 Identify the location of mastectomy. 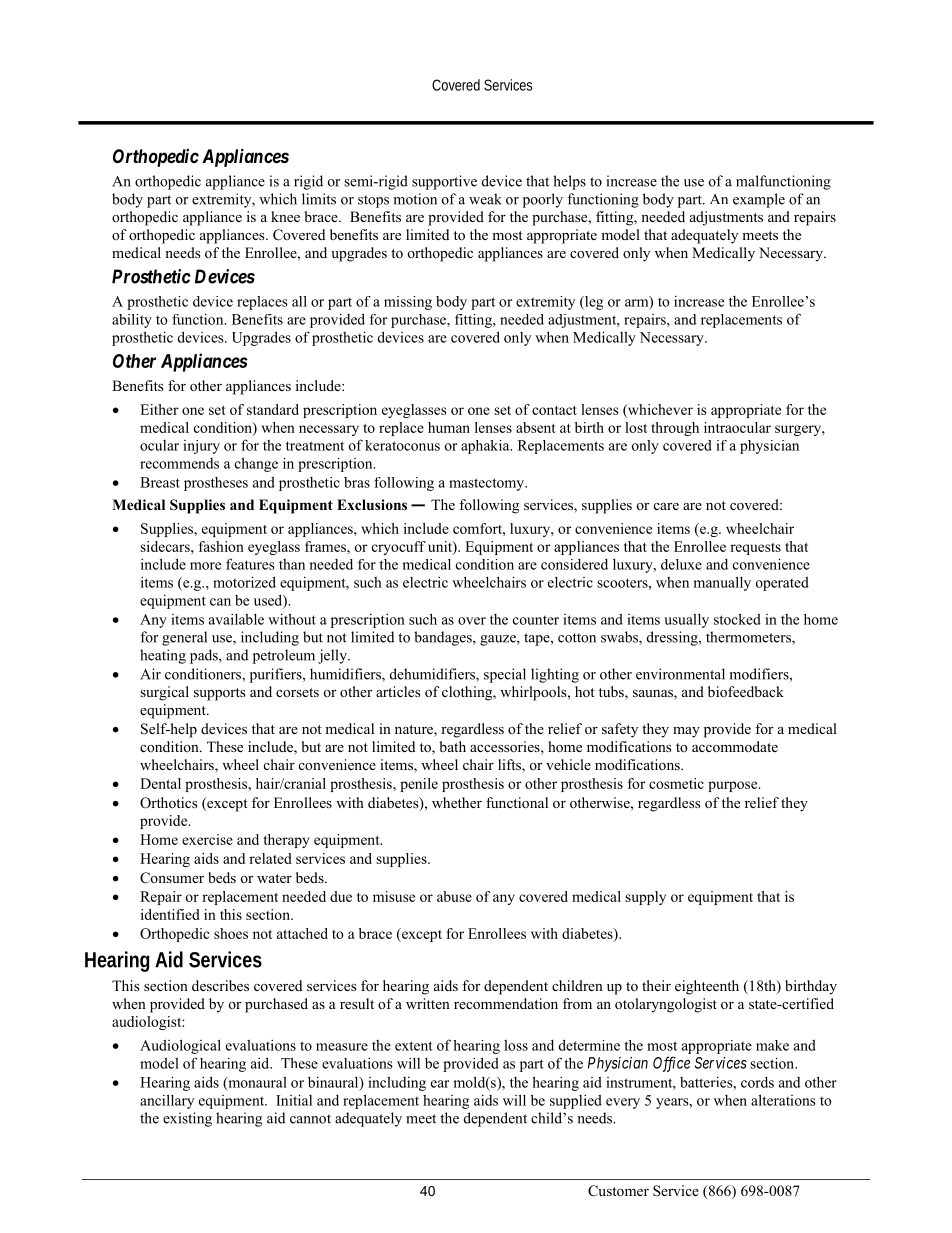
(487, 484).
